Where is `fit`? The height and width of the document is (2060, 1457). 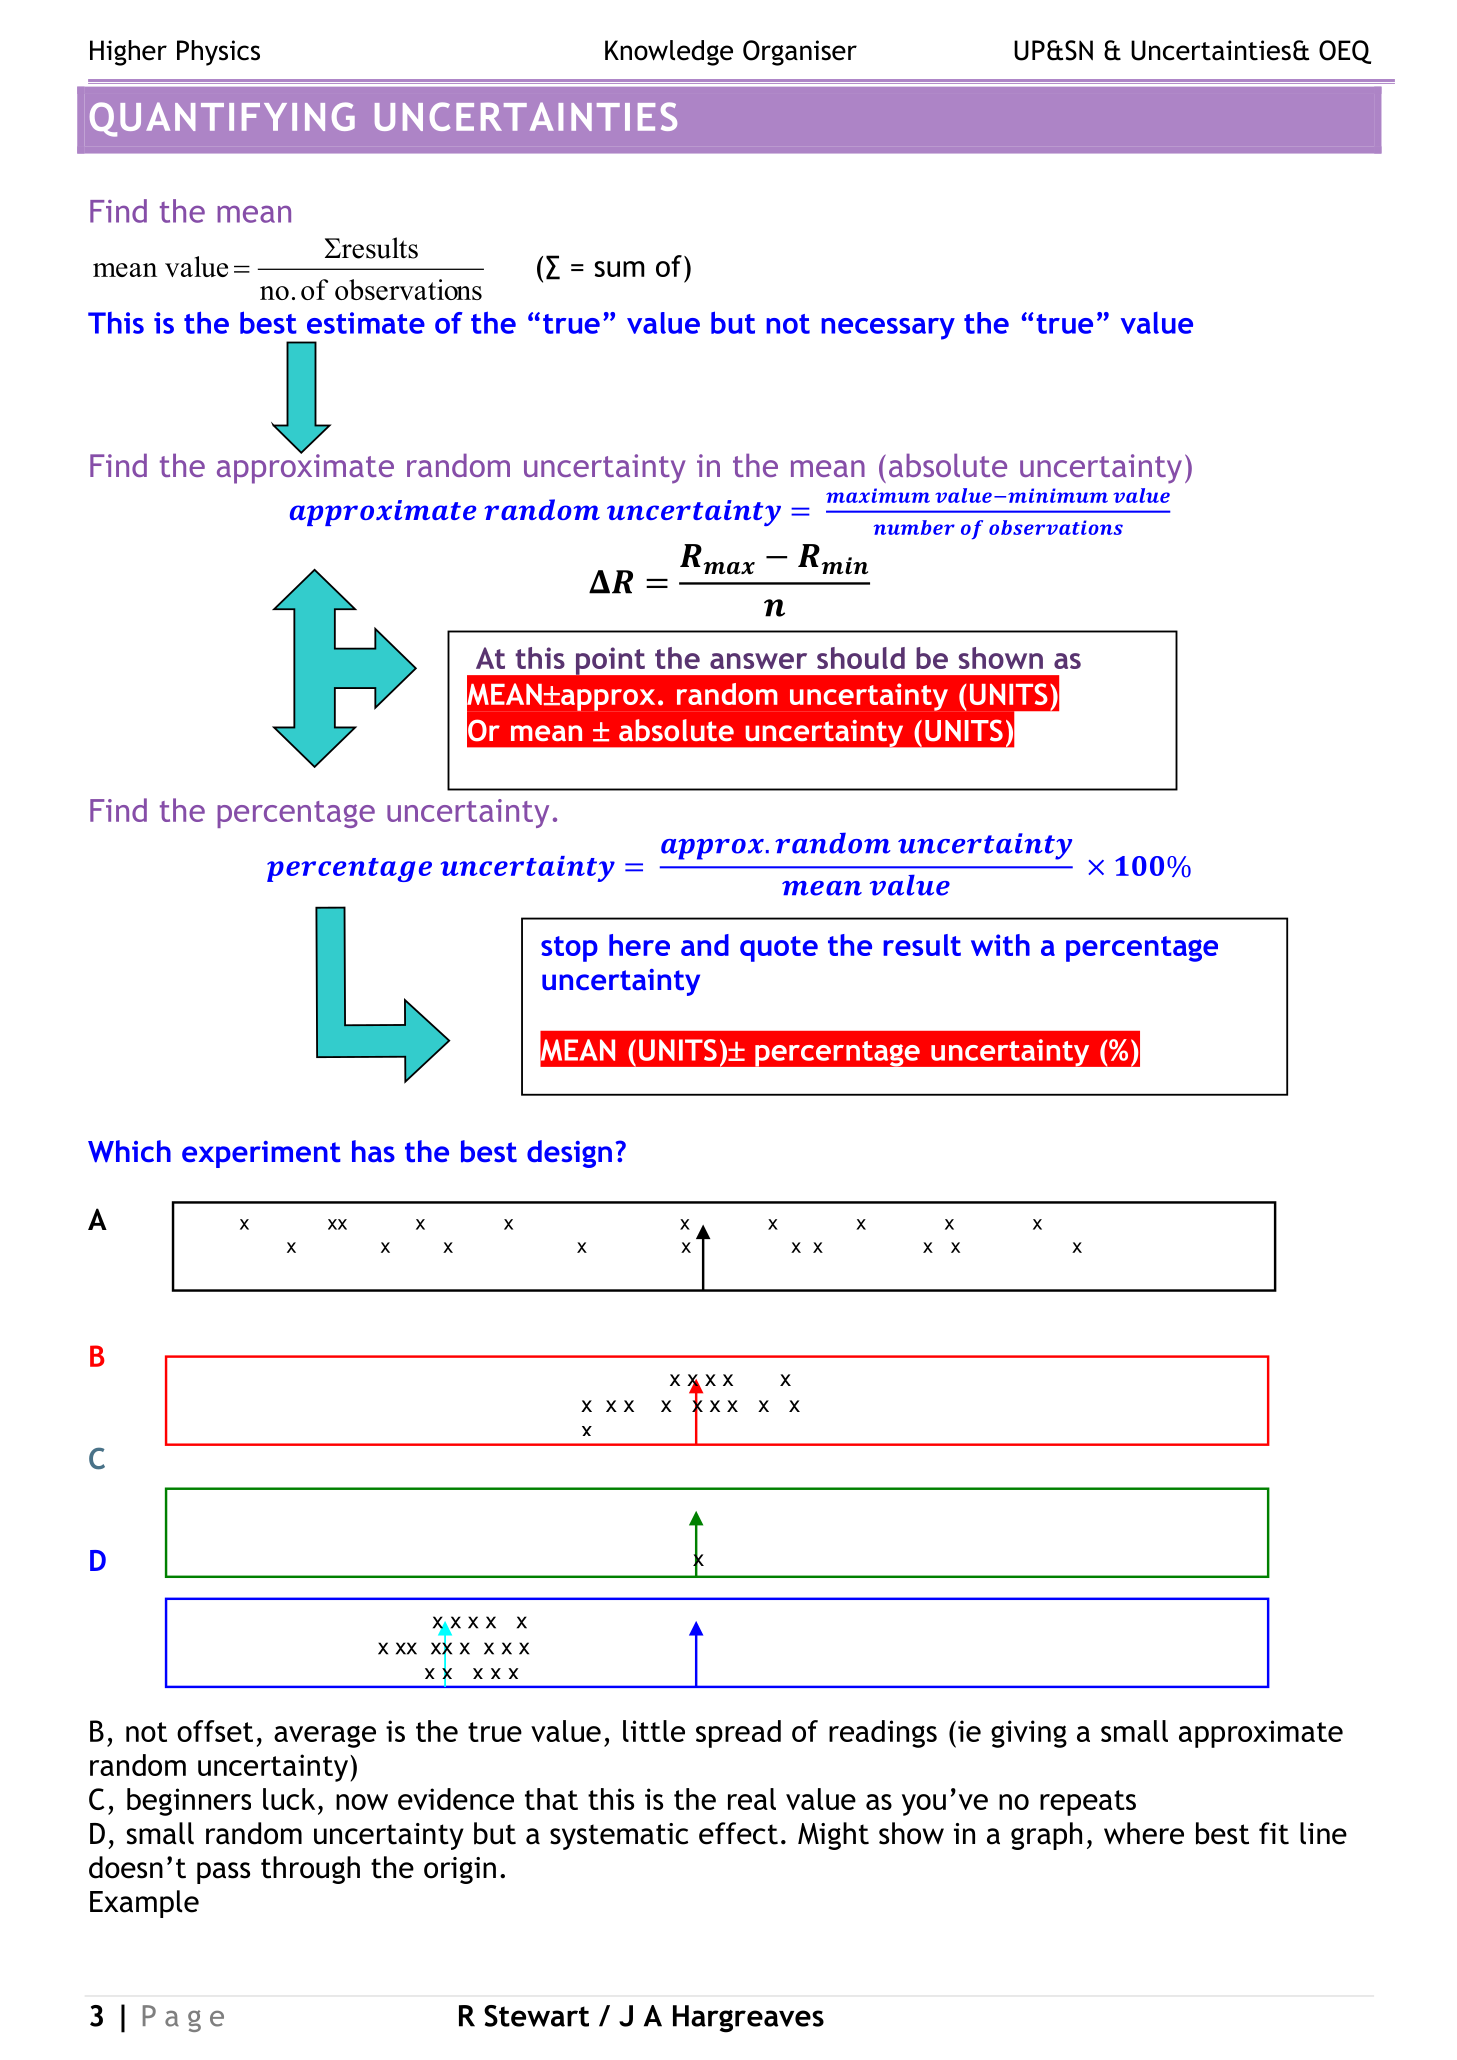 fit is located at coordinates (1274, 1833).
